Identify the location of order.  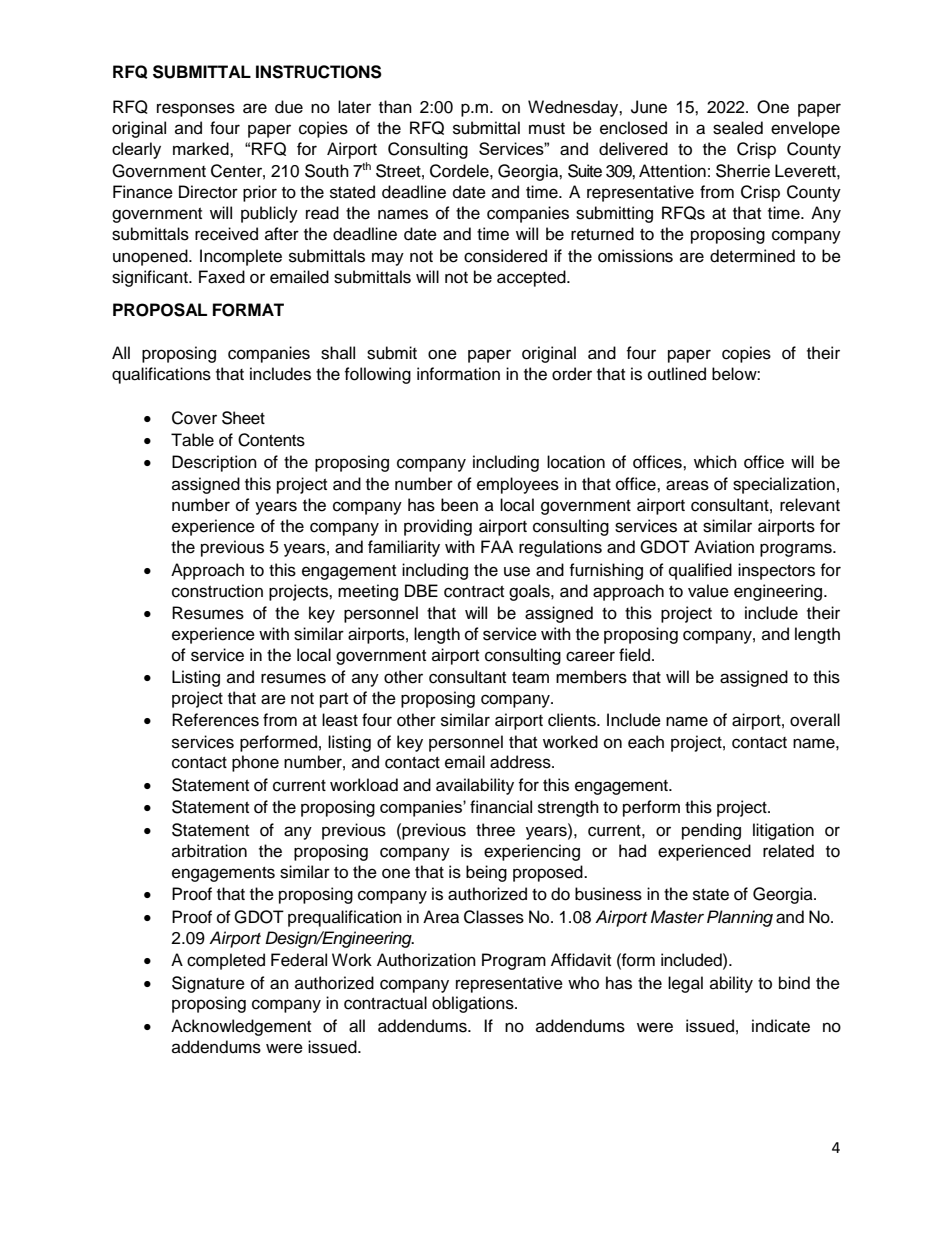
(572, 374).
